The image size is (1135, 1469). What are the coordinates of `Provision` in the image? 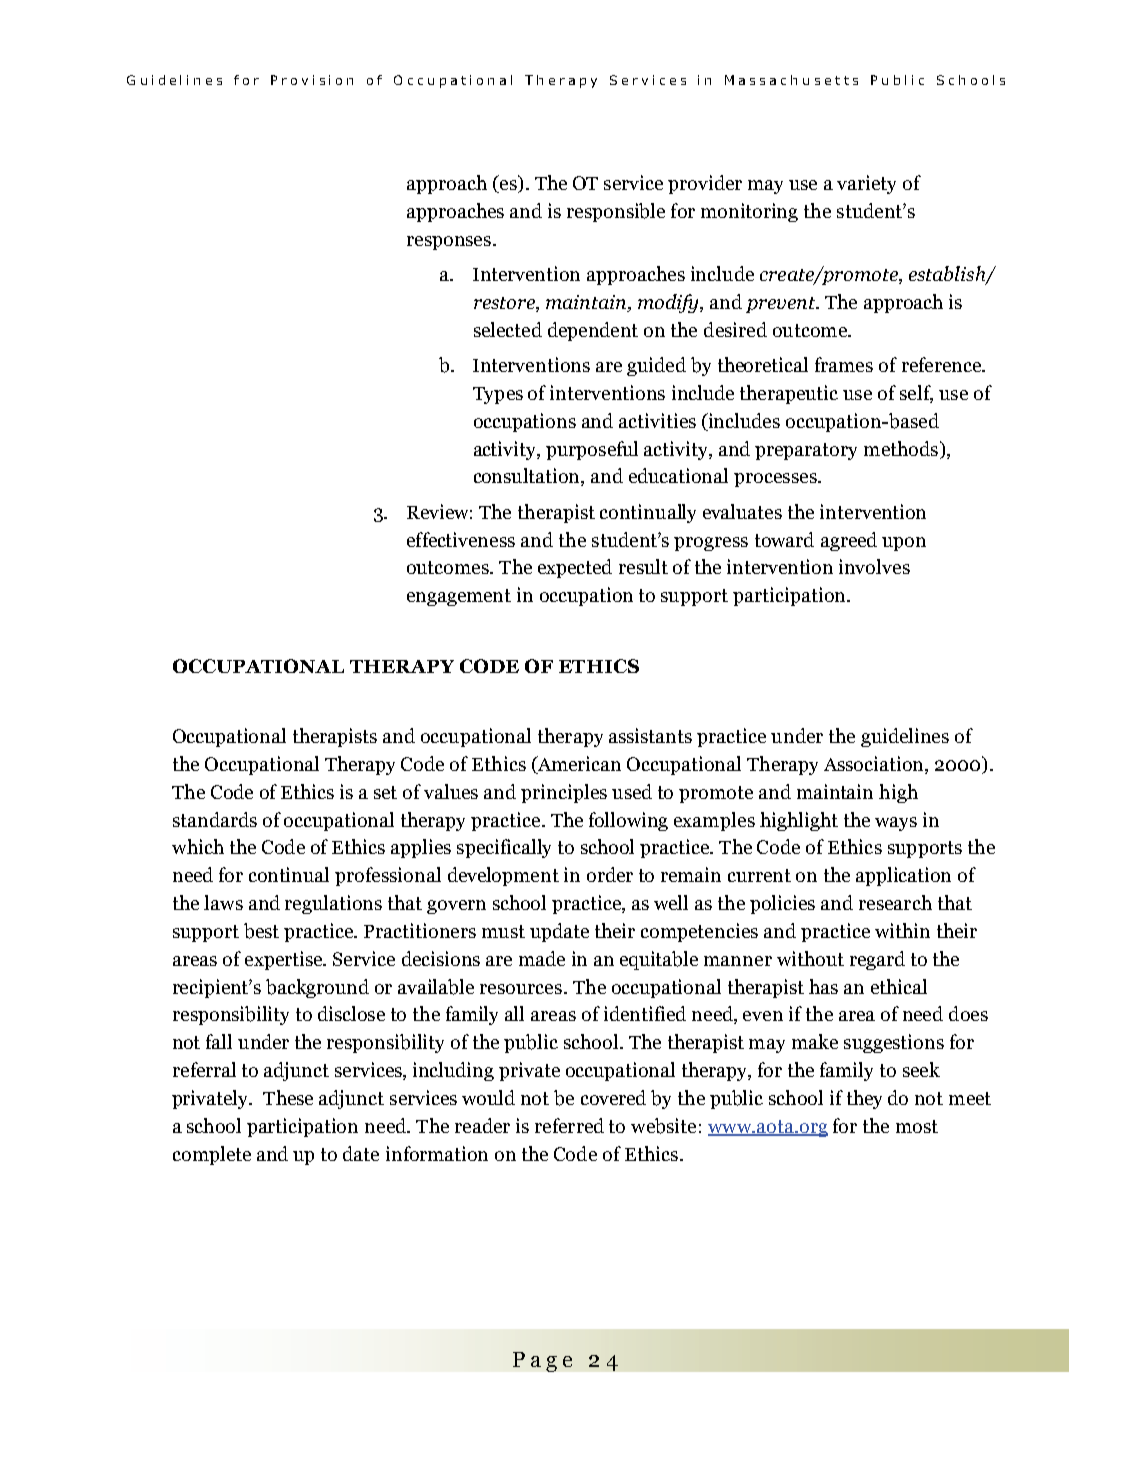 It's located at (312, 80).
